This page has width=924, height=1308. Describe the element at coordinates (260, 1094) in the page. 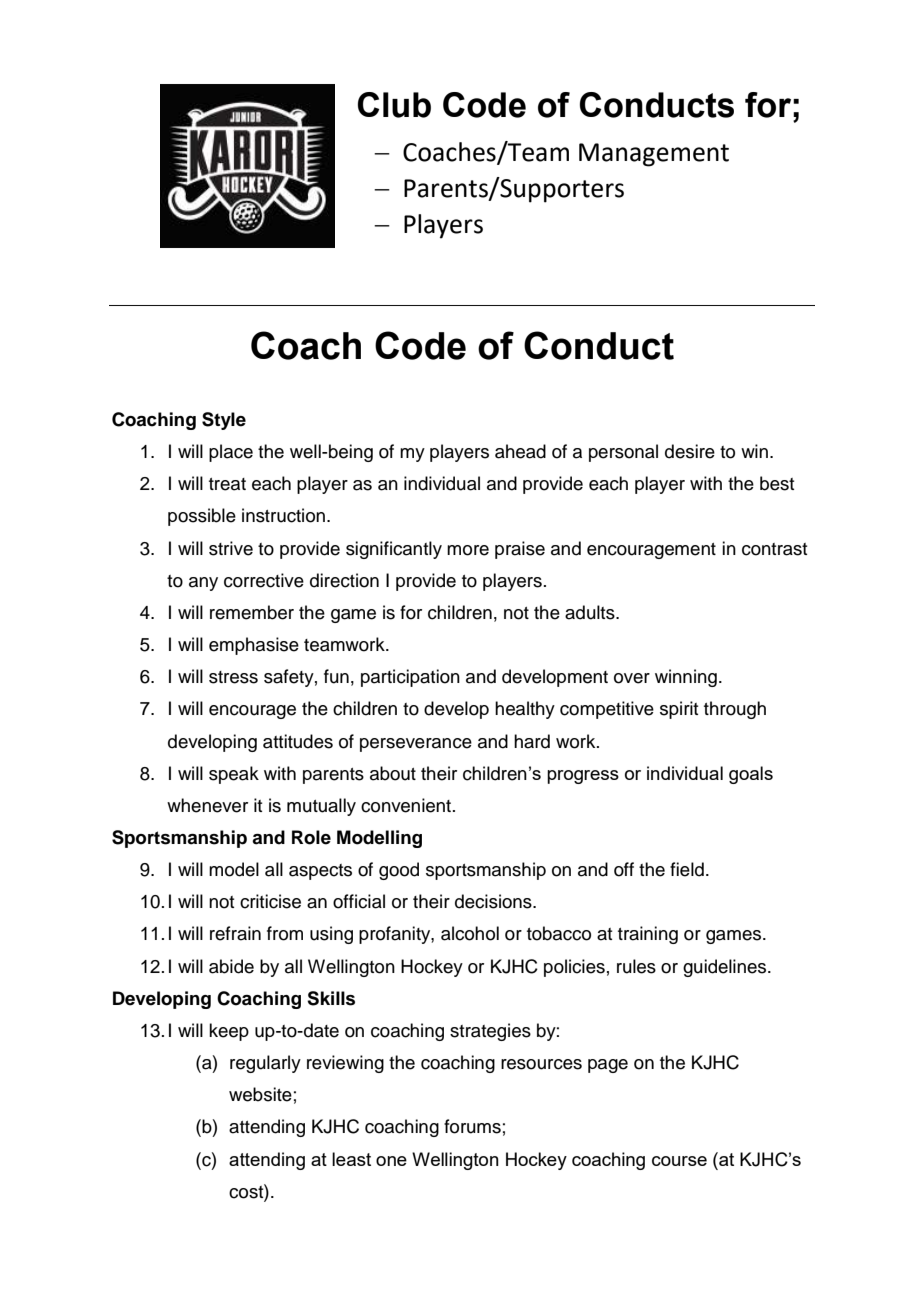

I see `website` at that location.
